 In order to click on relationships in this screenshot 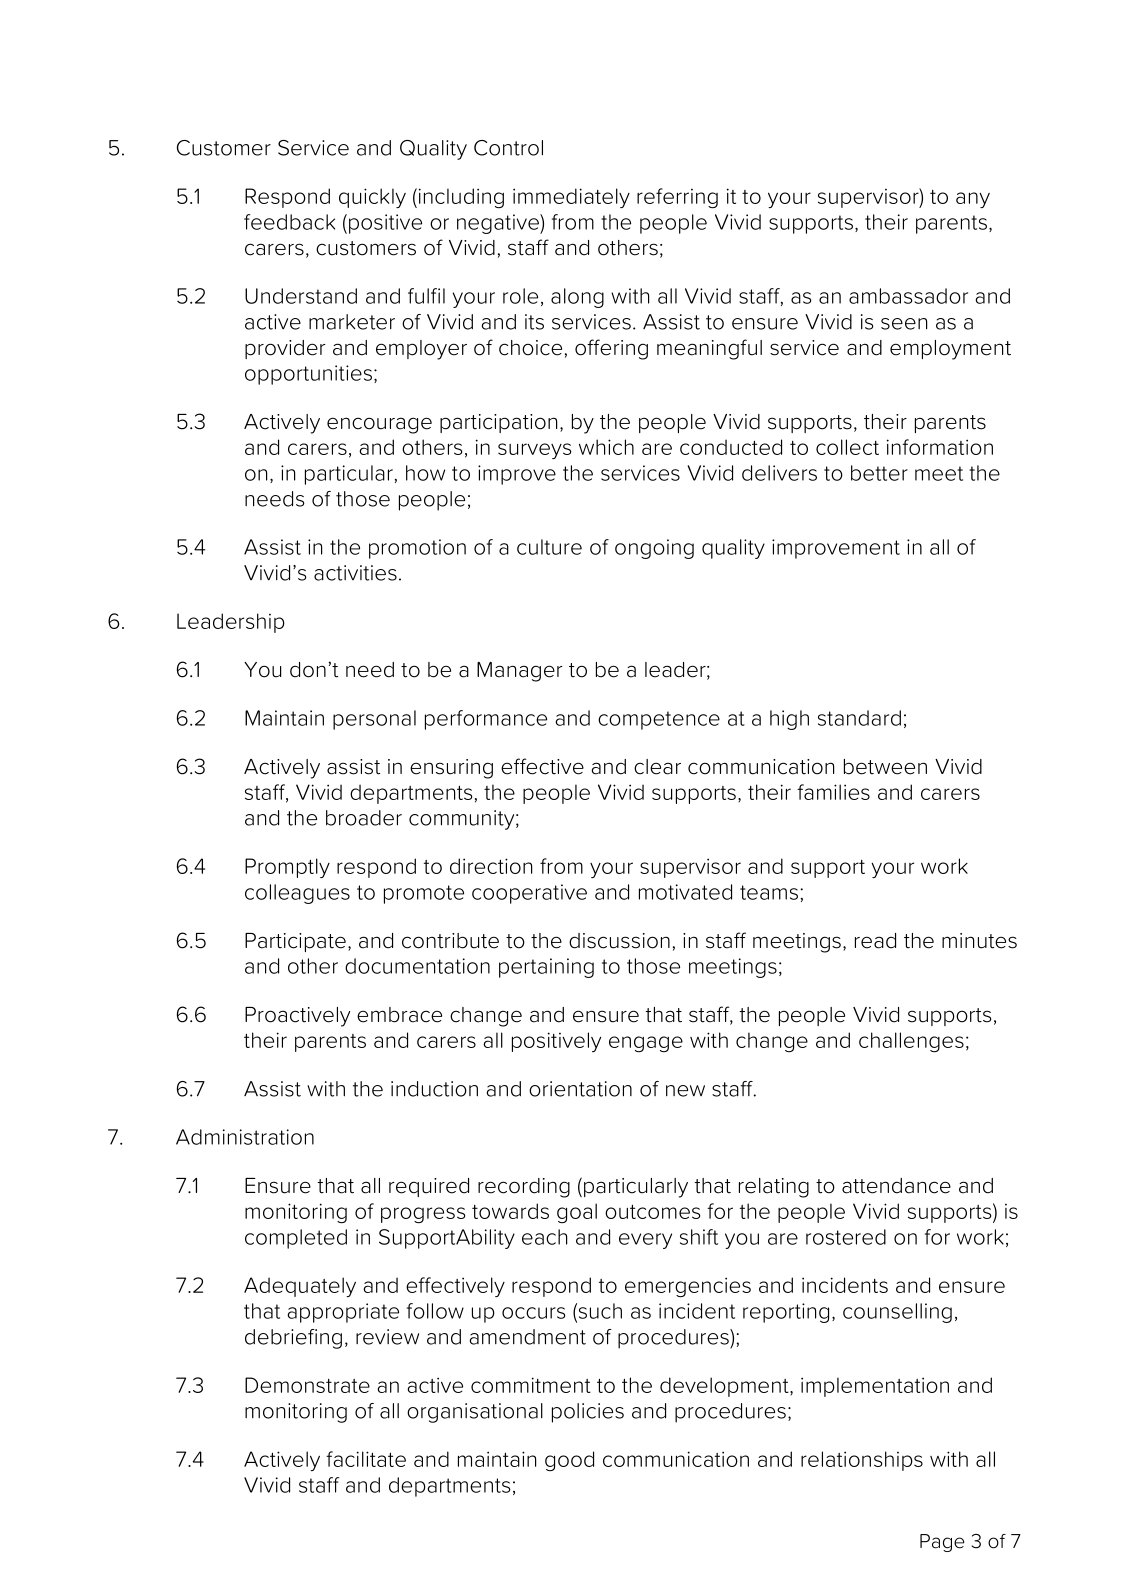, I will do `click(862, 1461)`.
